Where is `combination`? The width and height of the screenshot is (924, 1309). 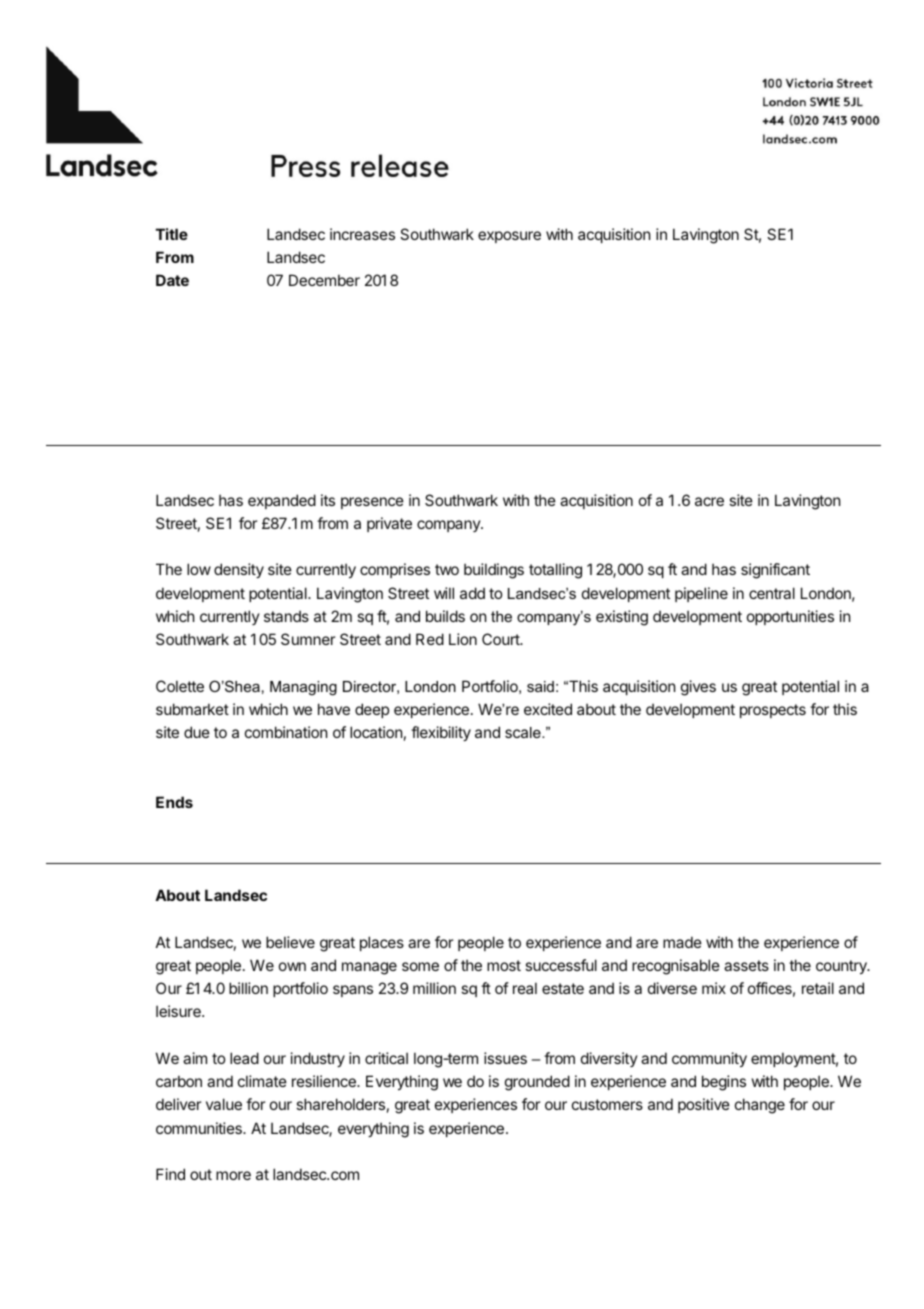 combination is located at coordinates (286, 732).
